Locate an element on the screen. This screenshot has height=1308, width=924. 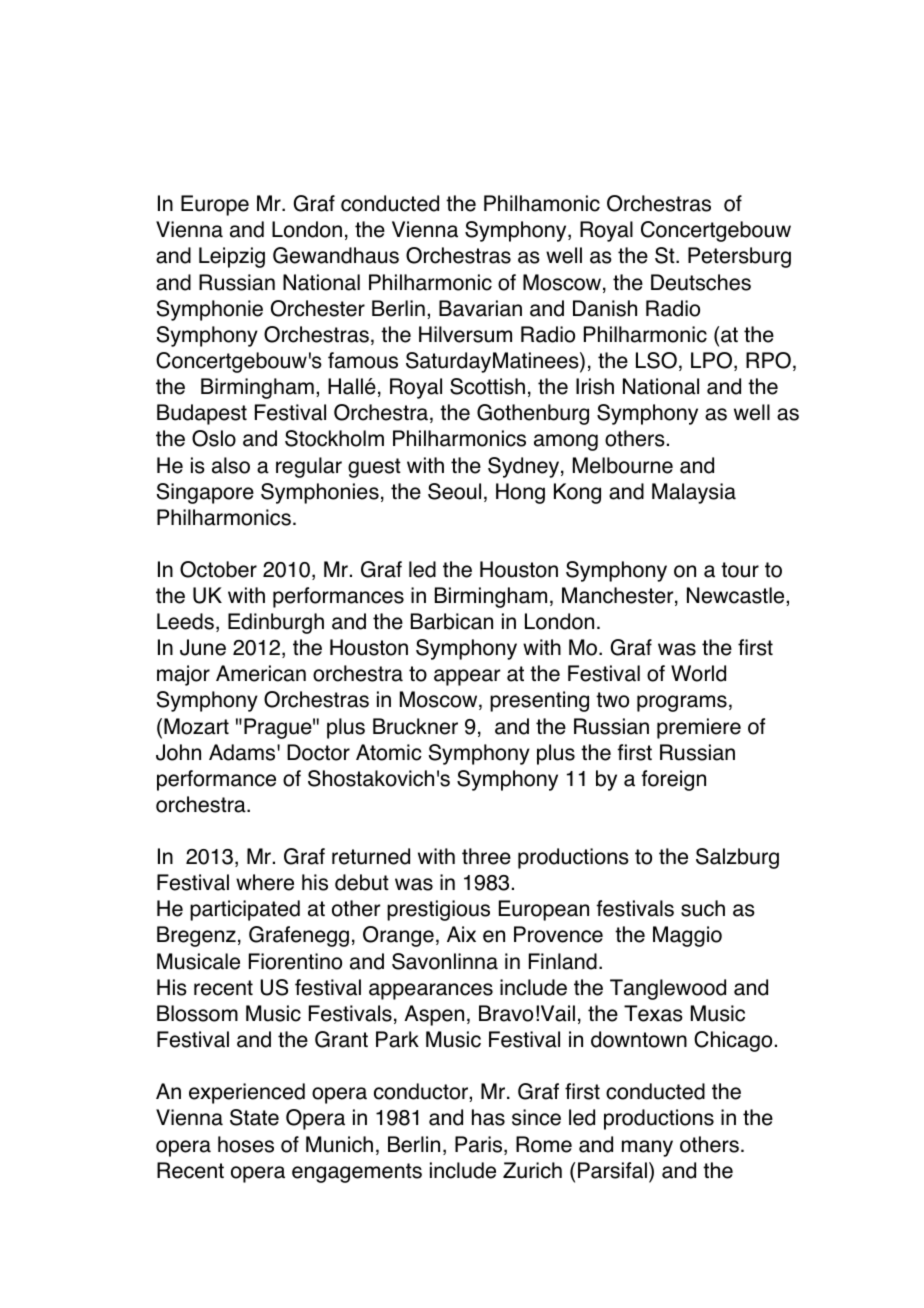
Bavarian is located at coordinates (480, 308).
